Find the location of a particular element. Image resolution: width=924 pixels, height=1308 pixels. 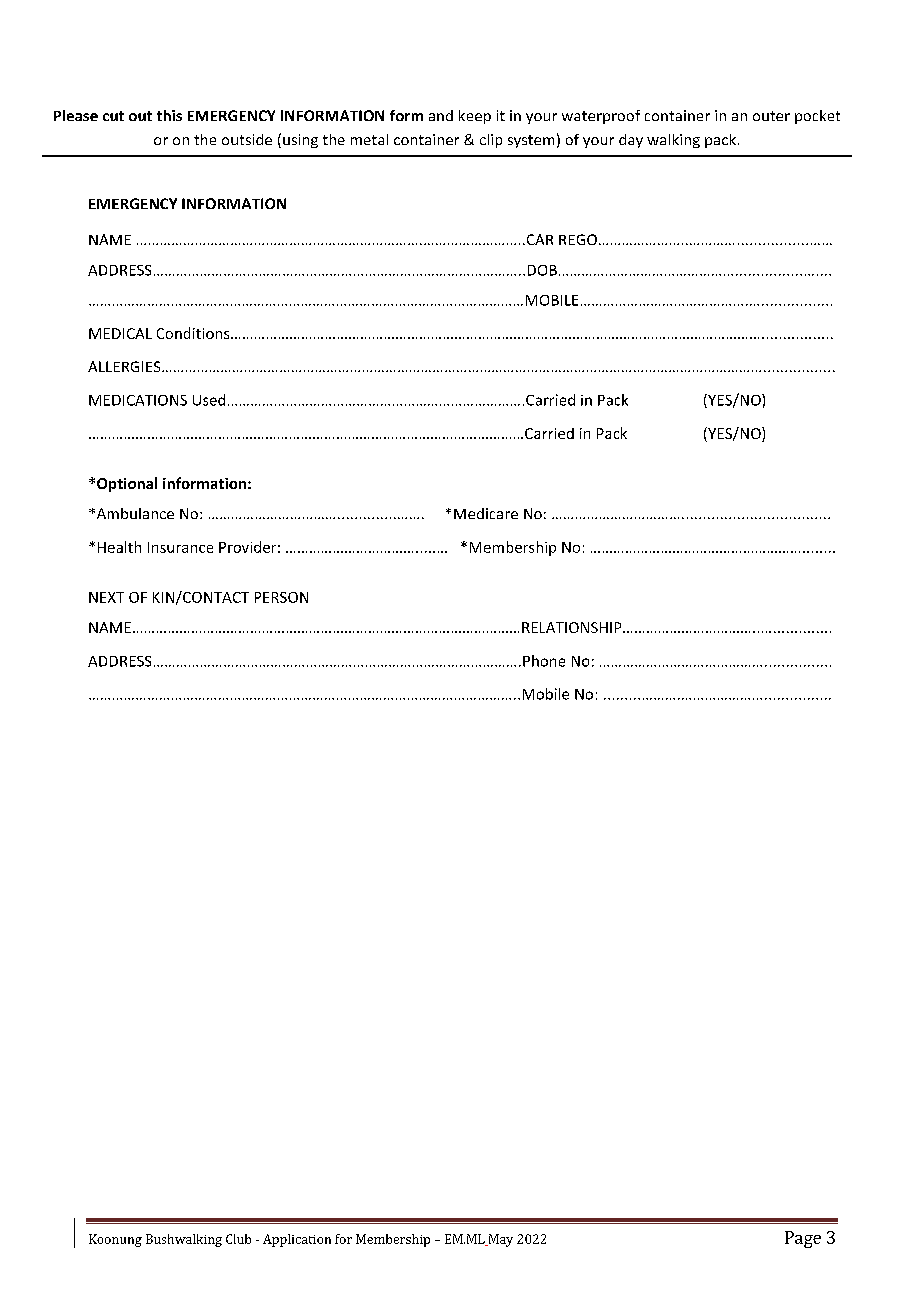

NEXT is located at coordinates (106, 597).
